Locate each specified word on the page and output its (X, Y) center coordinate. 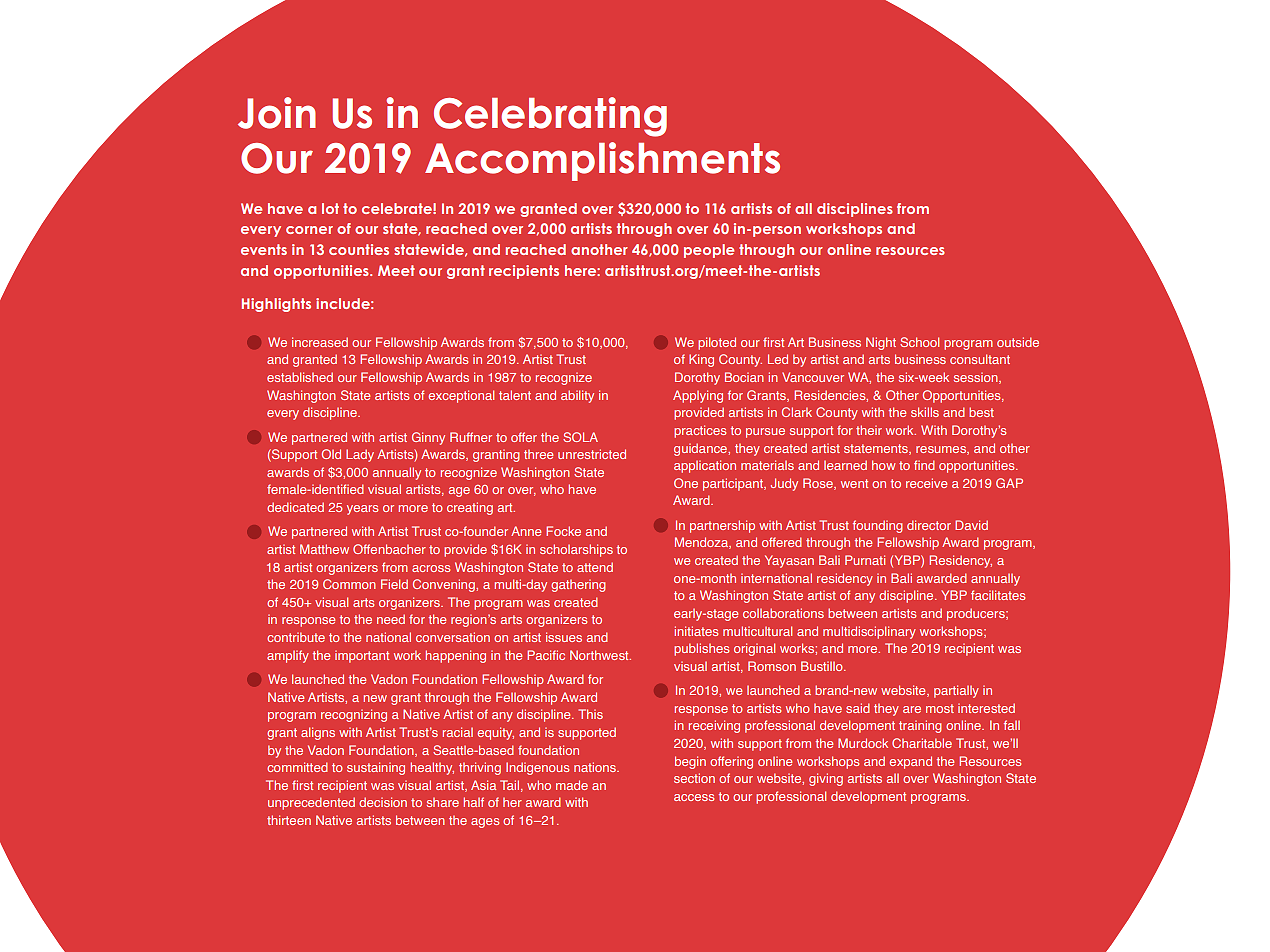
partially (956, 691)
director (929, 525)
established (300, 377)
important (362, 657)
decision (383, 802)
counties (359, 249)
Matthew (324, 549)
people (709, 251)
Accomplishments (602, 161)
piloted (717, 343)
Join (277, 113)
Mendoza (703, 543)
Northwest (600, 655)
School (919, 342)
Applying (698, 396)
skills (925, 412)
